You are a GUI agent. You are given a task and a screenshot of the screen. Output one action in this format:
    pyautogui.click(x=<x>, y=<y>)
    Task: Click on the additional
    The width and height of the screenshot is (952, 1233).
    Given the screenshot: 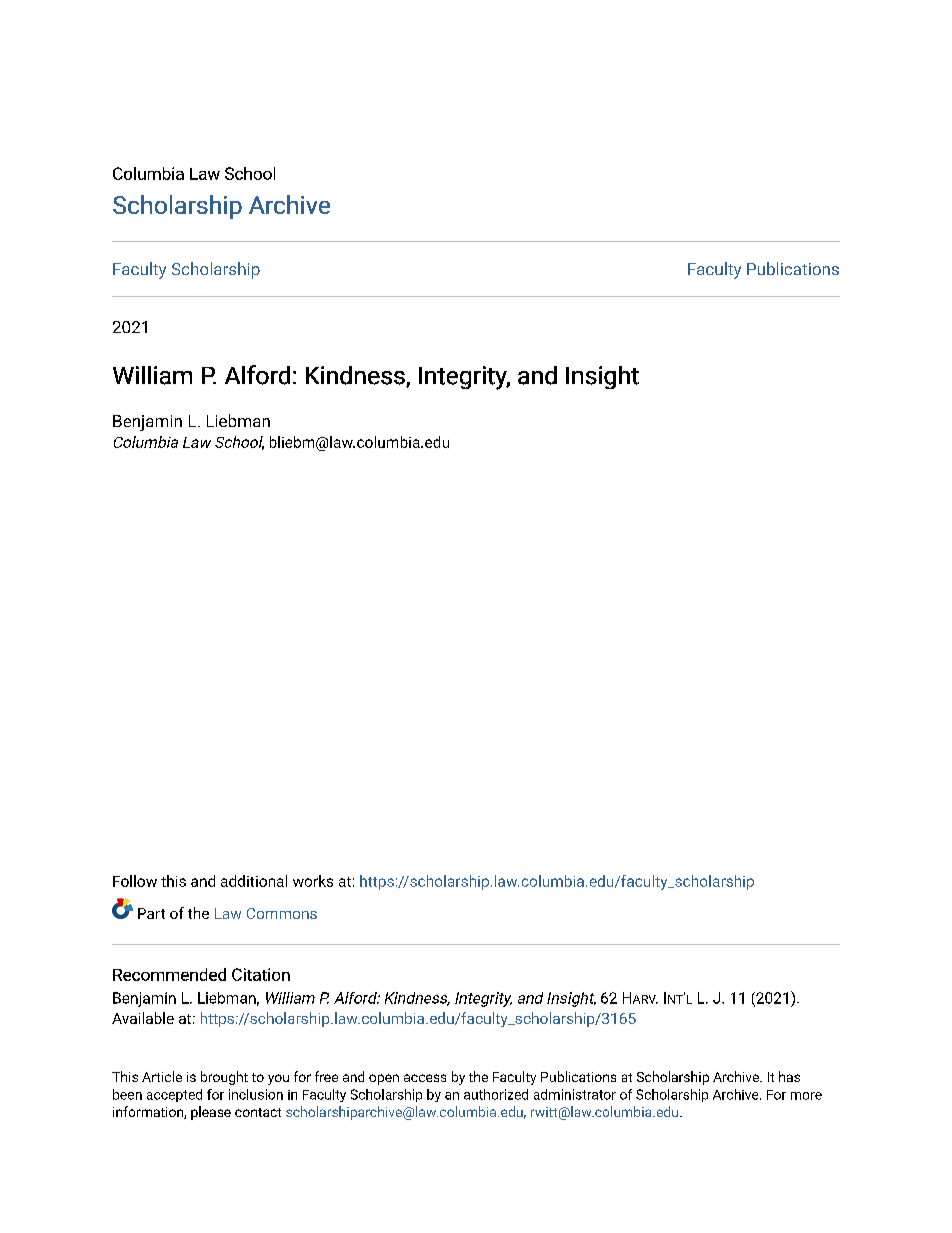 What is the action you would take?
    pyautogui.click(x=254, y=881)
